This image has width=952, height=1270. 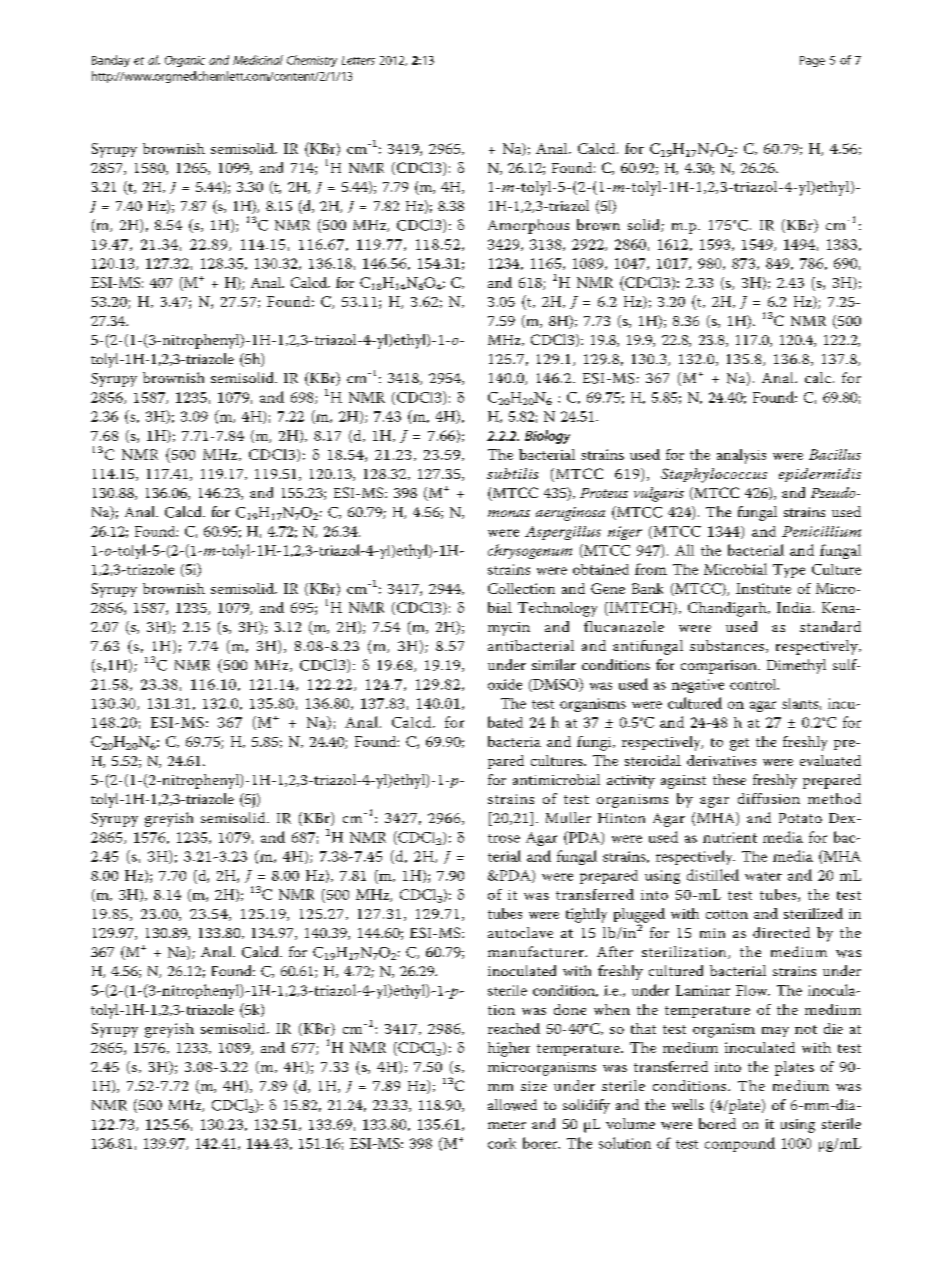 What do you see at coordinates (568, 817) in the image?
I see `Muller` at bounding box center [568, 817].
